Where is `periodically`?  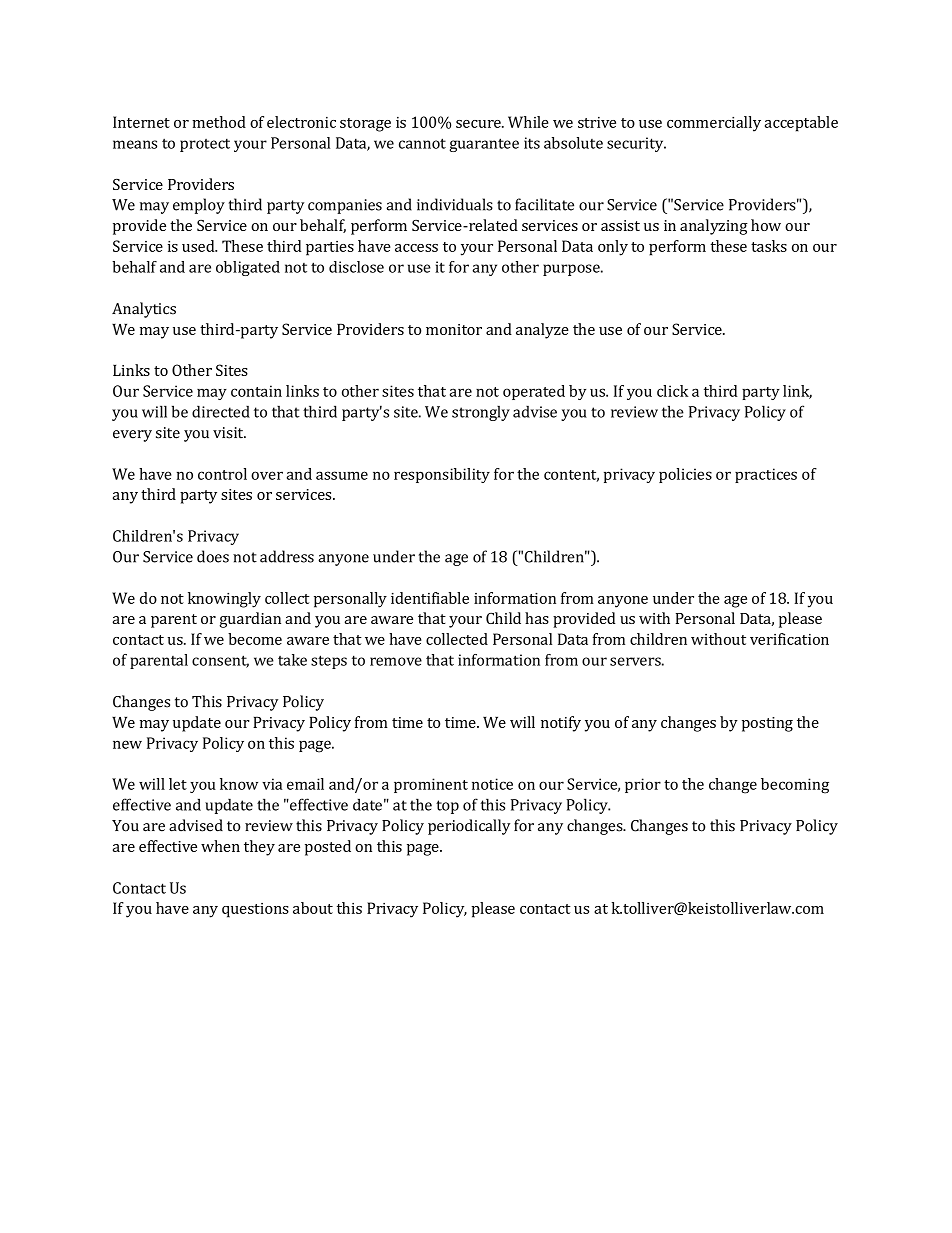 periodically is located at coordinates (469, 827).
